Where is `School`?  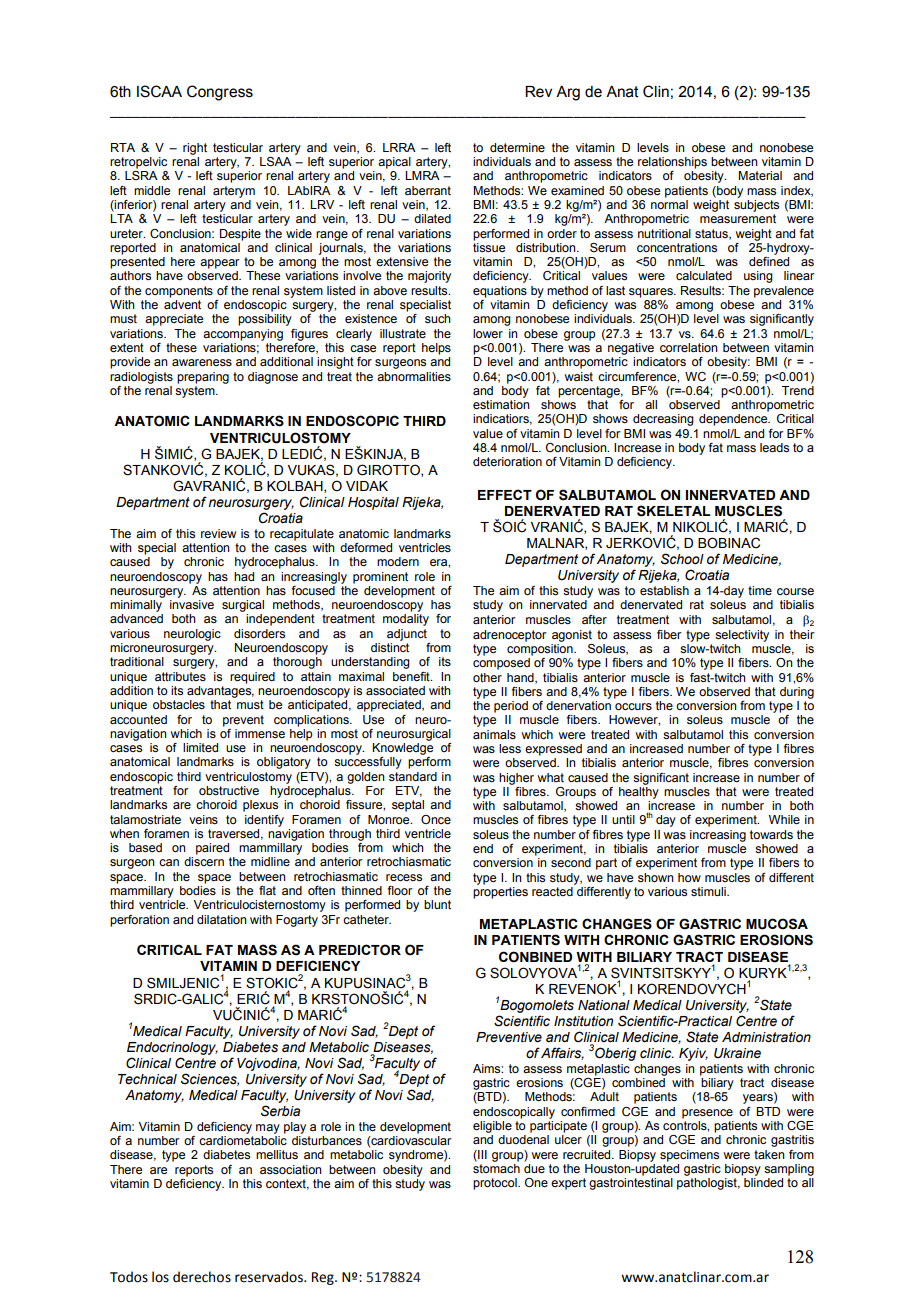 School is located at coordinates (682, 559).
